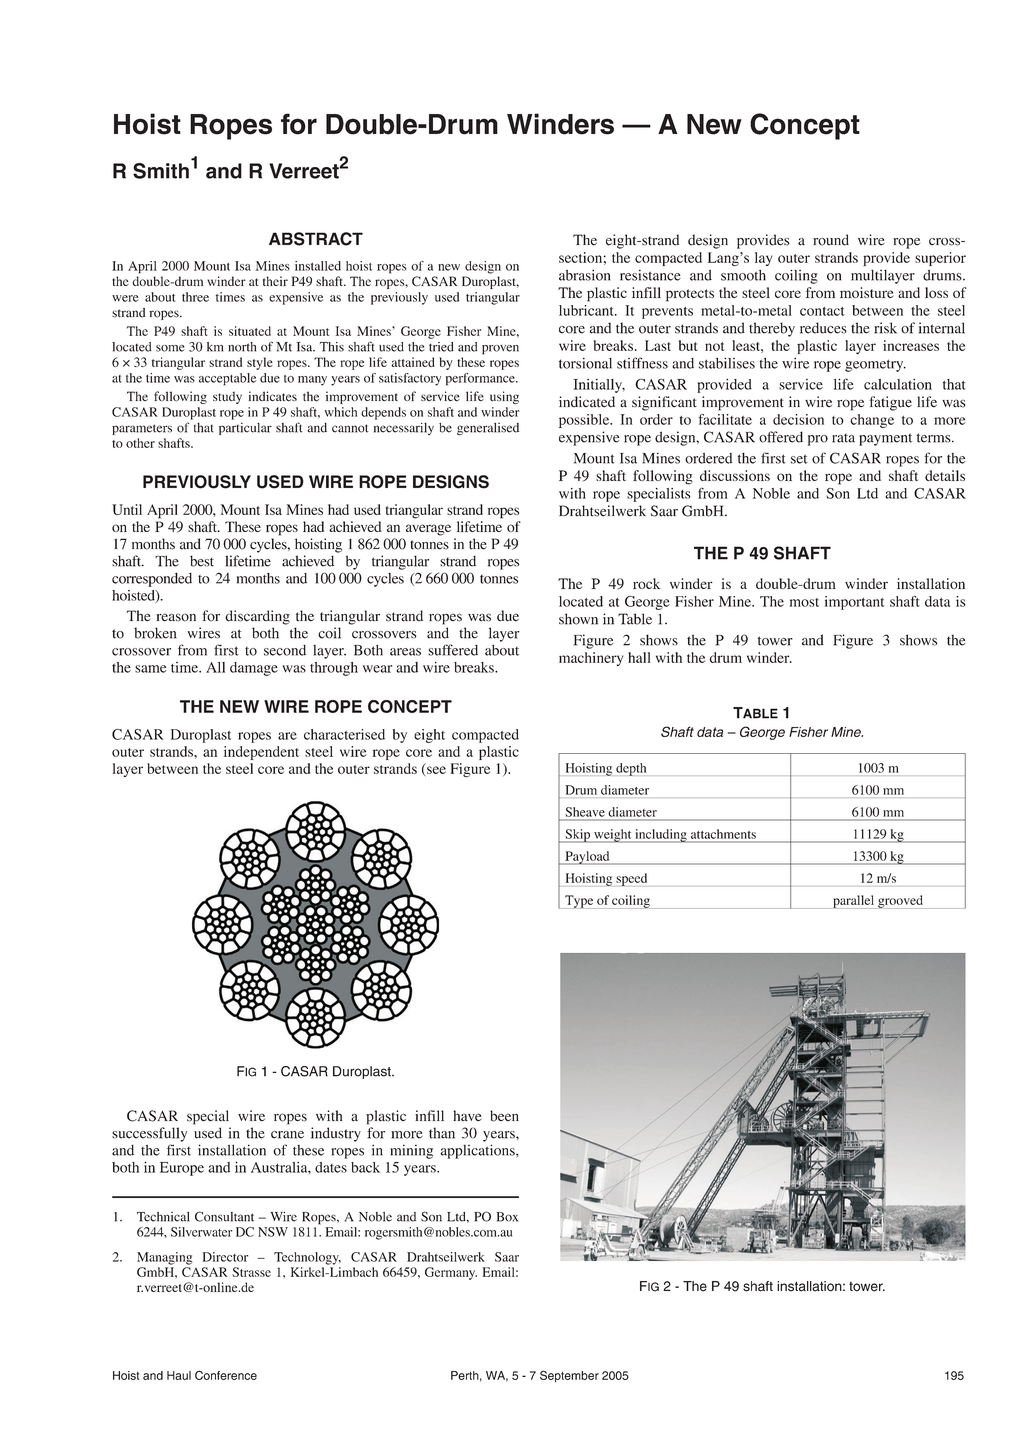 The height and width of the image is (1453, 1027). Describe the element at coordinates (569, 1376) in the image. I see `September` at that location.
